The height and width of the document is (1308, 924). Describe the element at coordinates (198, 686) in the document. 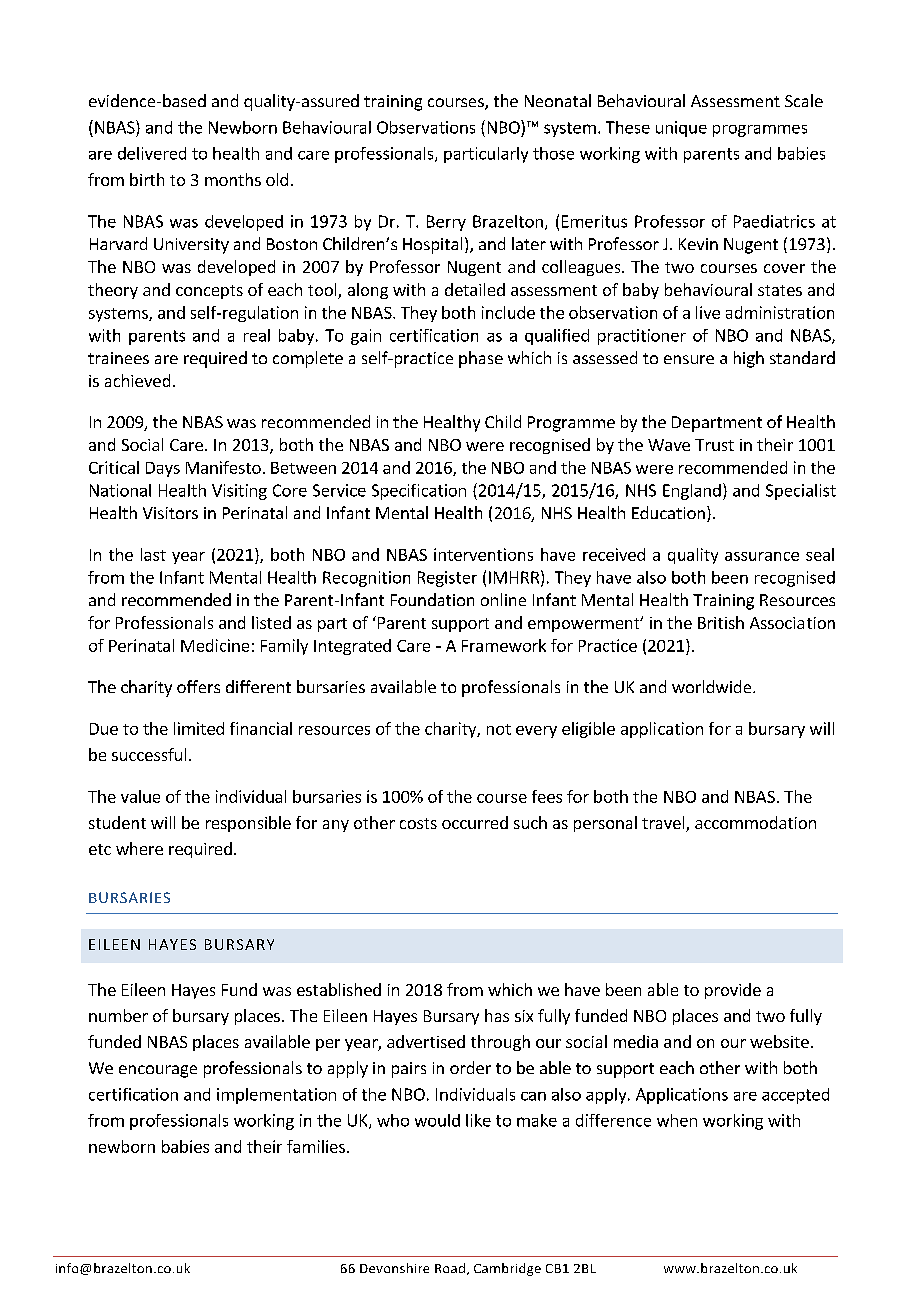

I see `offers` at that location.
